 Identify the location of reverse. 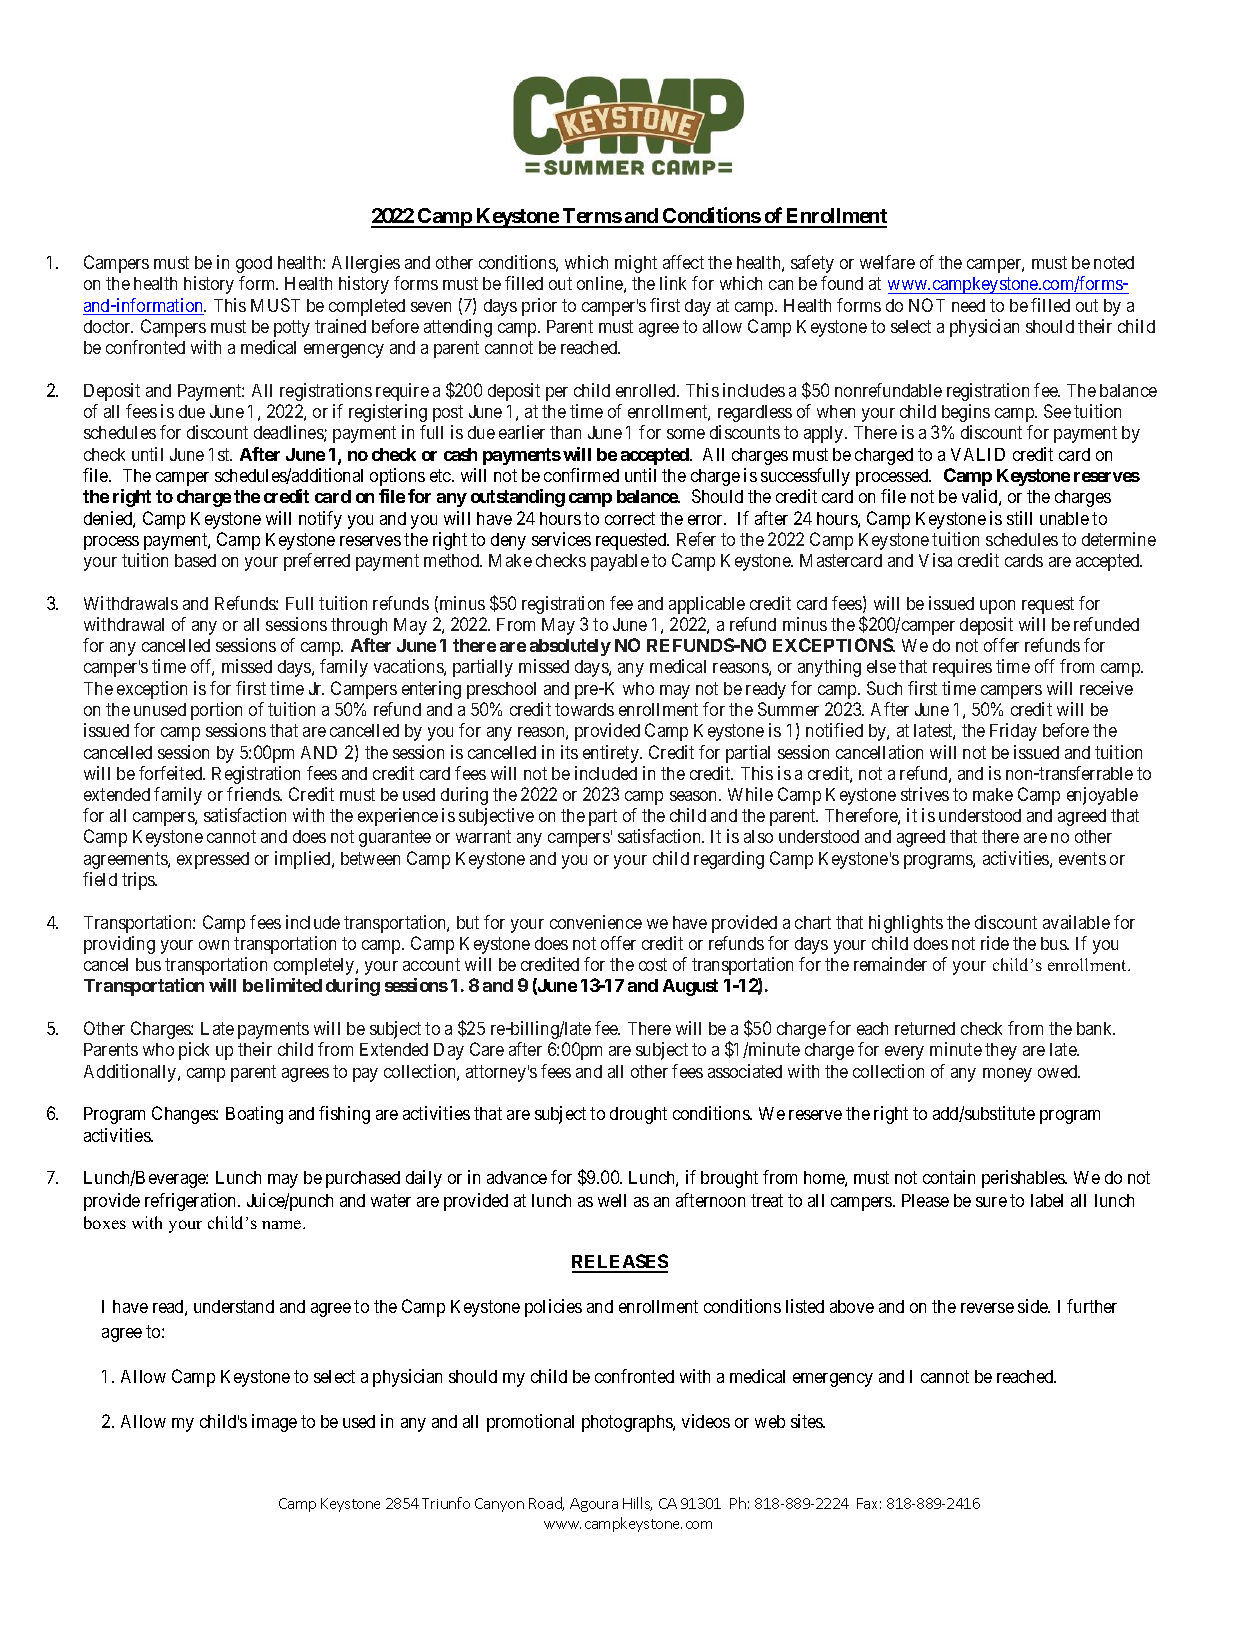
(987, 1308).
